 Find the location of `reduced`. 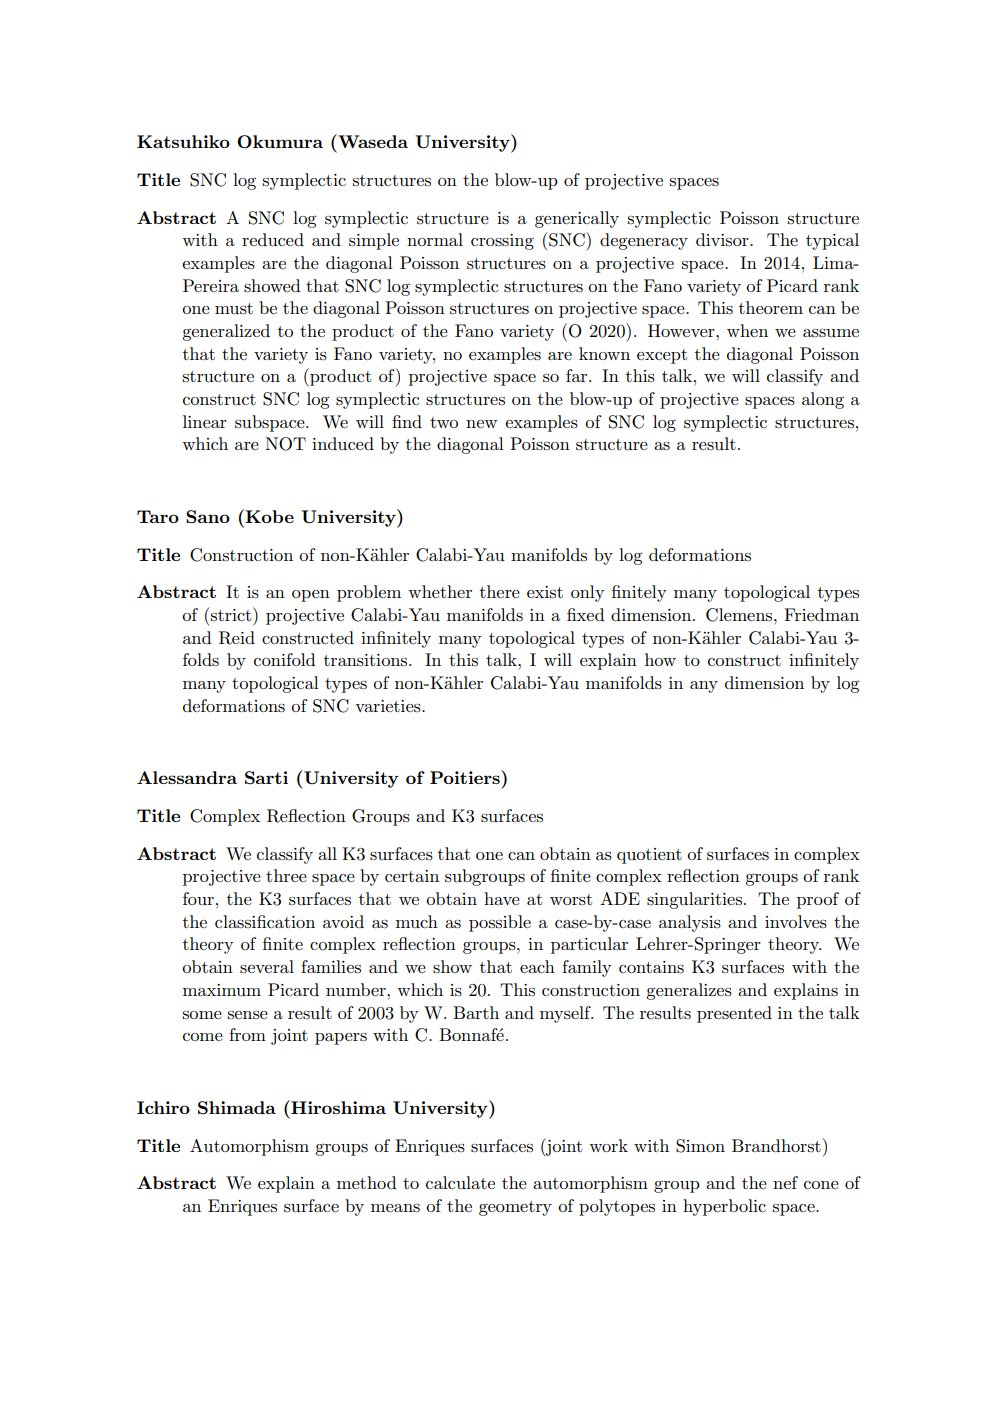

reduced is located at coordinates (273, 240).
